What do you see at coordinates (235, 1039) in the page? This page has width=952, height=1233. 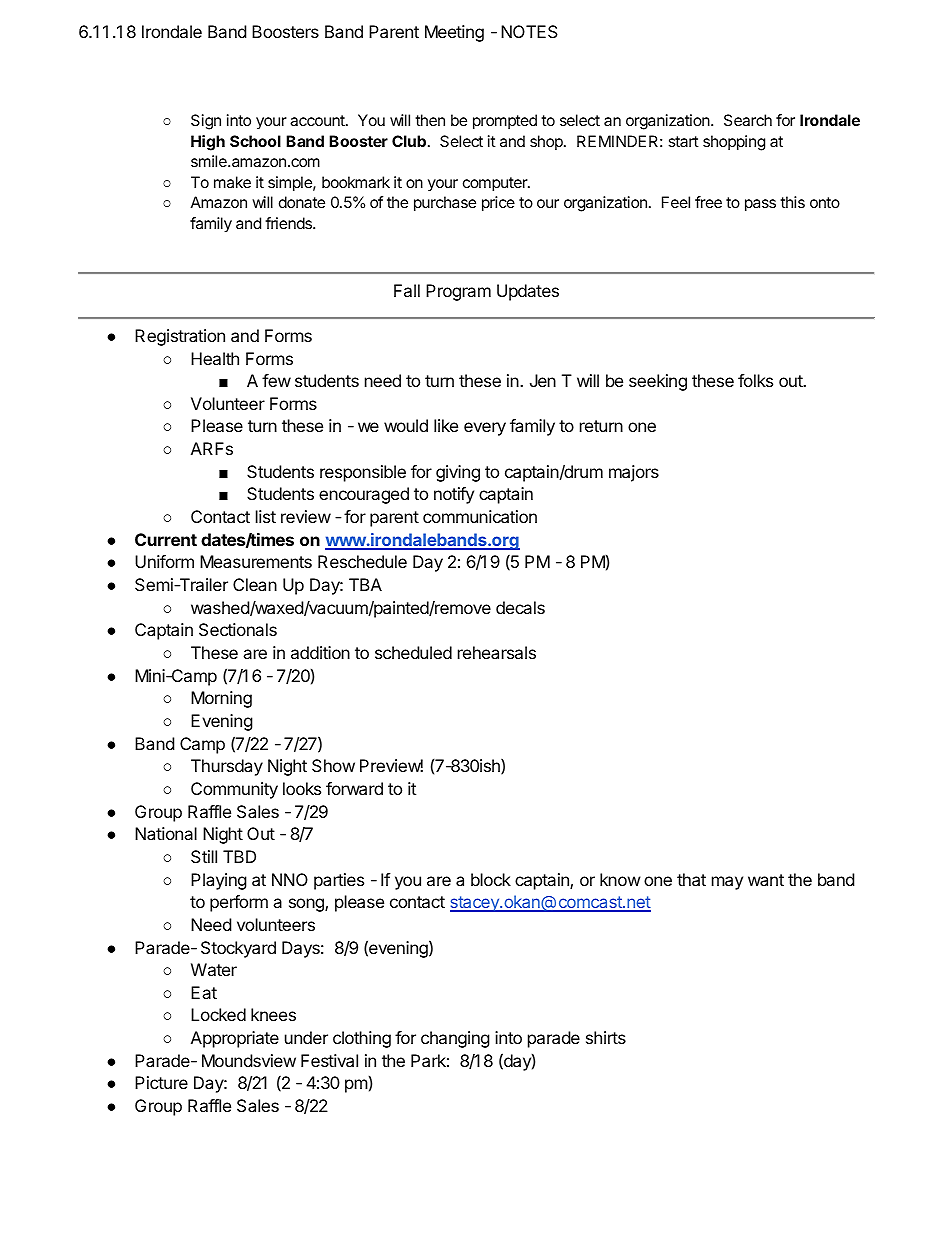 I see `Appropriate` at bounding box center [235, 1039].
